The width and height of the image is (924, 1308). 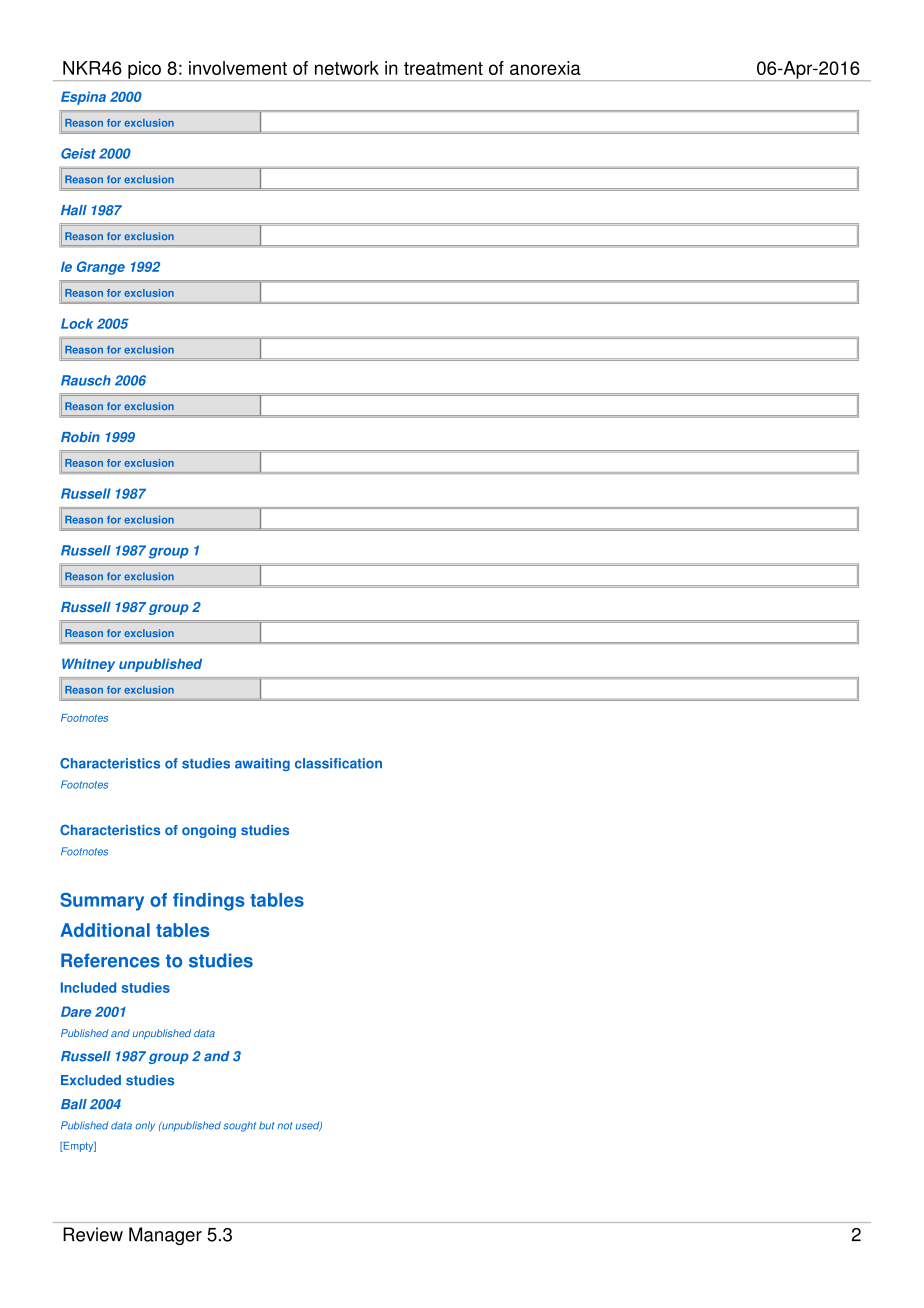 What do you see at coordinates (144, 71) in the image?
I see `pico` at bounding box center [144, 71].
